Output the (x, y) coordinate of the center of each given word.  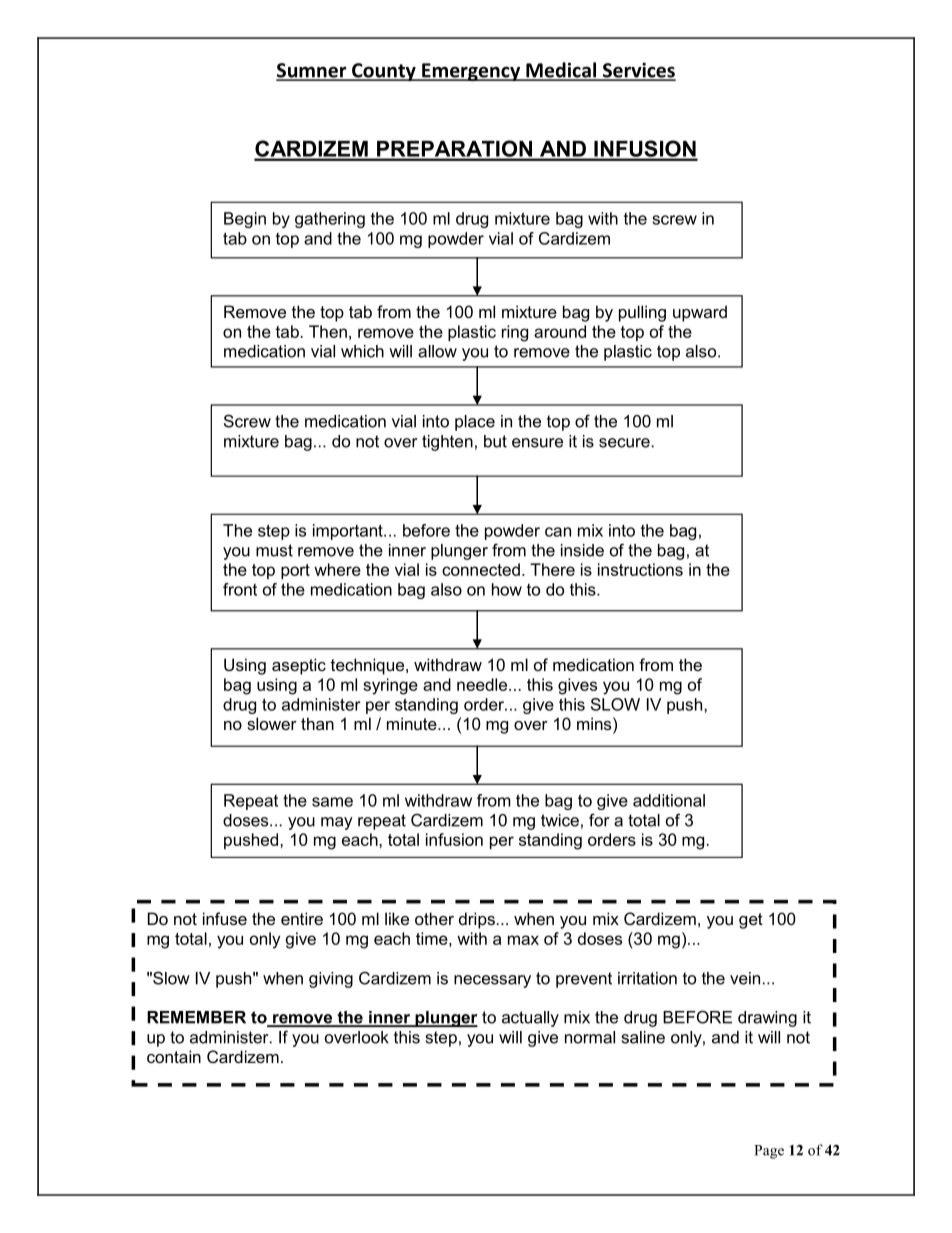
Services (638, 71)
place (475, 423)
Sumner (312, 71)
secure (624, 443)
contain (174, 1056)
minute (413, 723)
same (332, 802)
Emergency (471, 72)
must (274, 550)
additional (669, 800)
